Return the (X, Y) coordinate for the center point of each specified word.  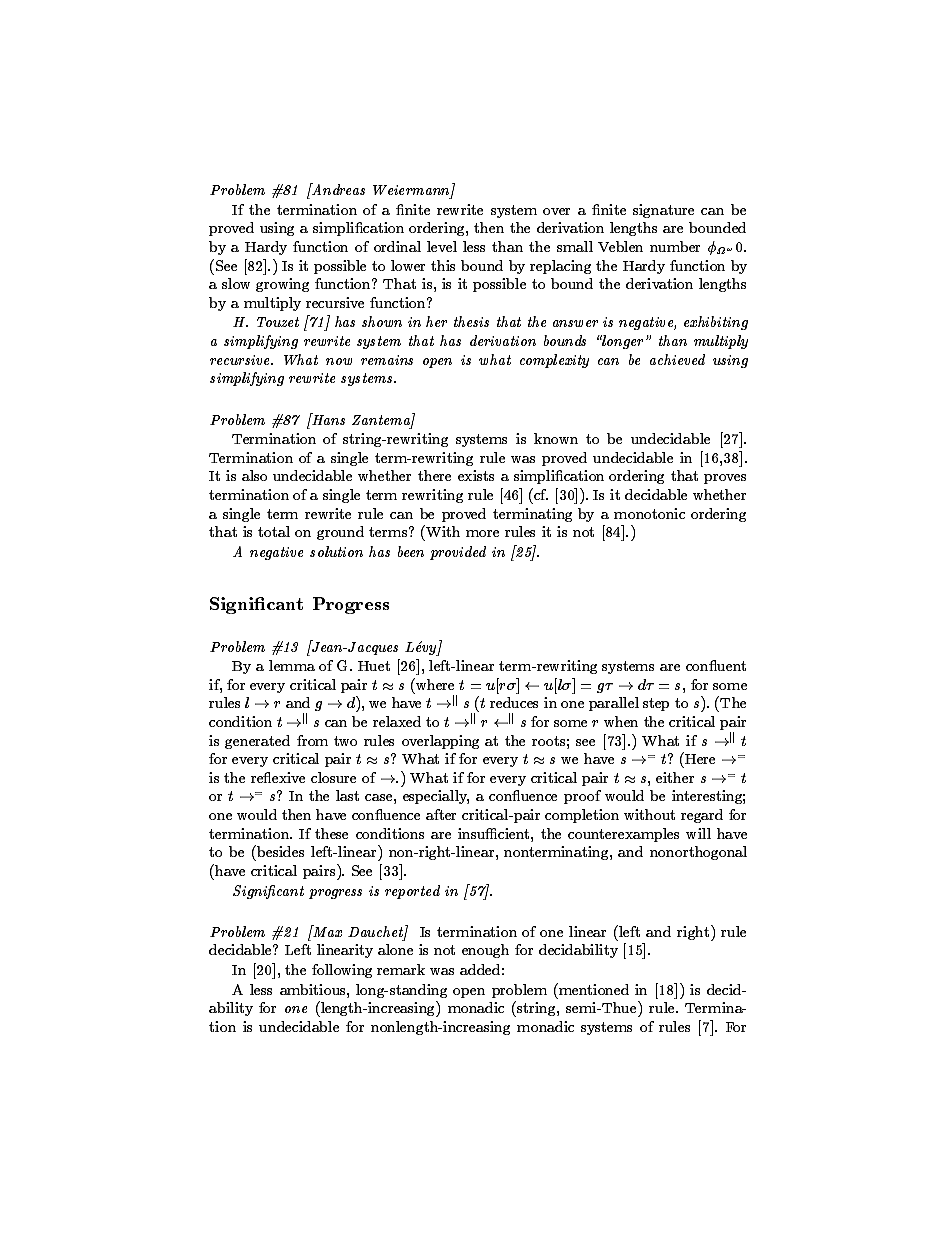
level (442, 246)
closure (333, 777)
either (675, 777)
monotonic (649, 513)
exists (476, 475)
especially (436, 797)
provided (458, 553)
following (342, 971)
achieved (677, 359)
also (254, 475)
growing (282, 285)
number (675, 246)
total (274, 531)
